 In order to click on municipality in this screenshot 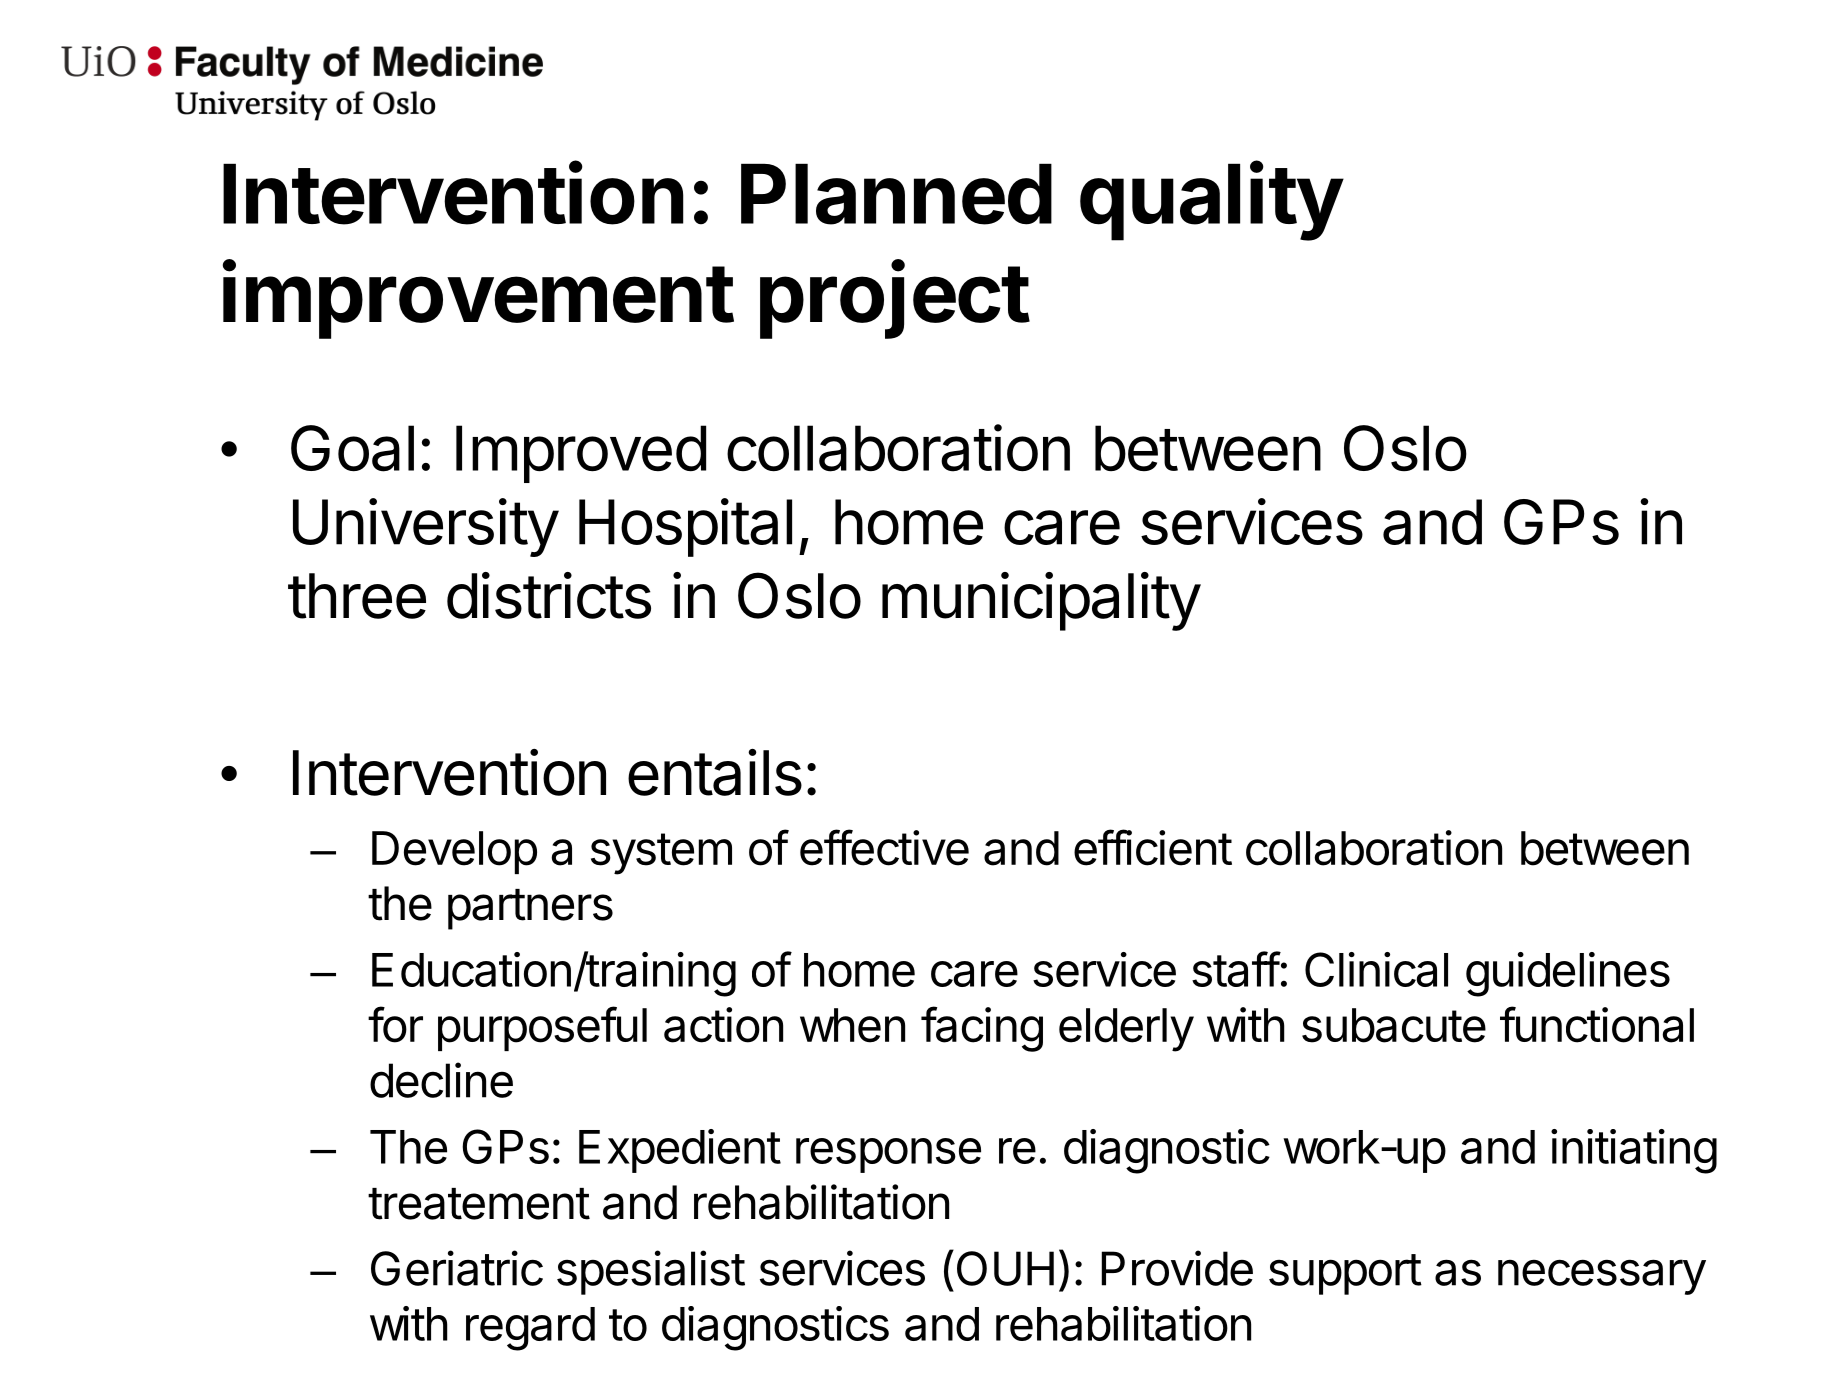, I will do `click(1041, 601)`.
